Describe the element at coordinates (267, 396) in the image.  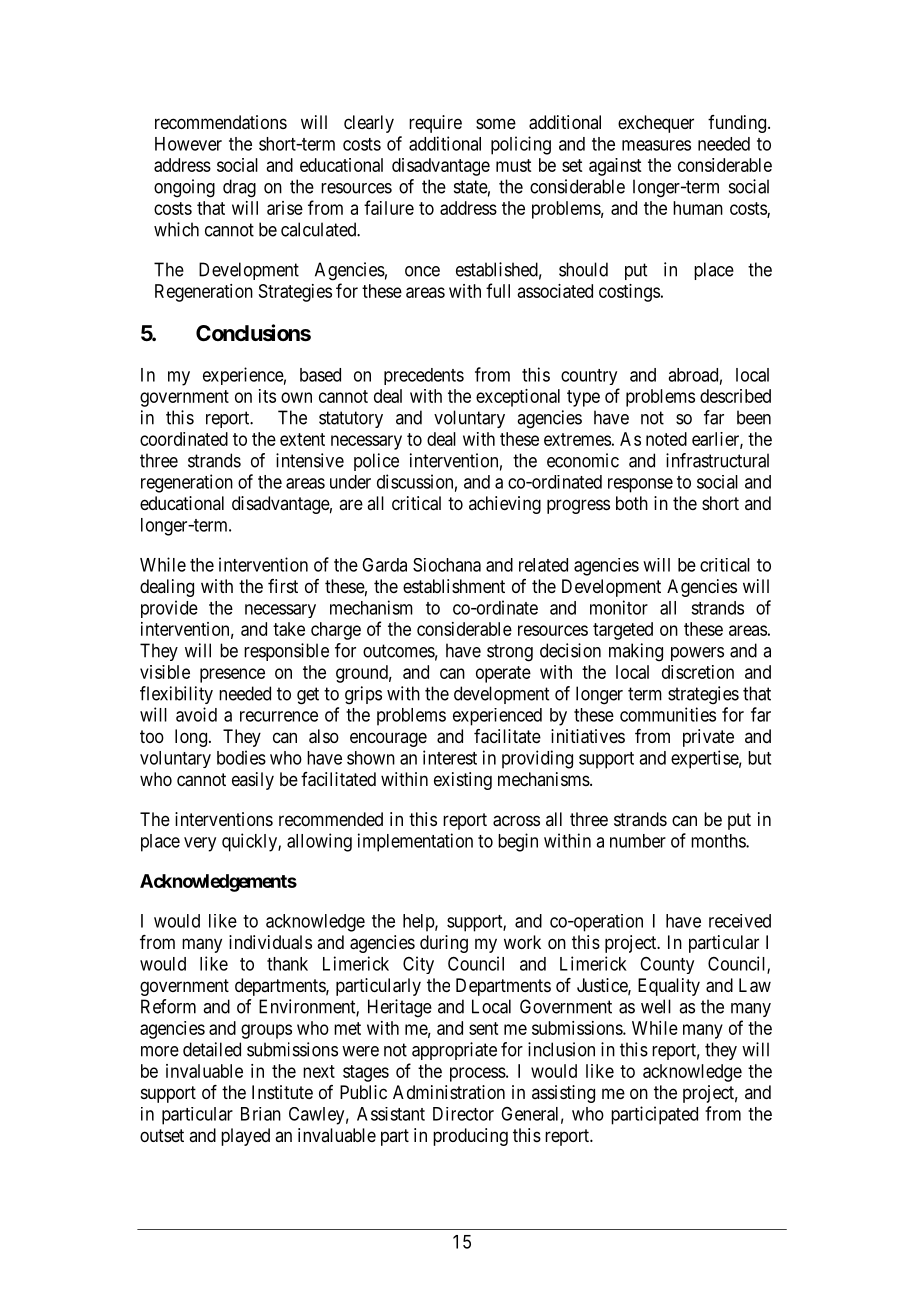
I see `its` at that location.
